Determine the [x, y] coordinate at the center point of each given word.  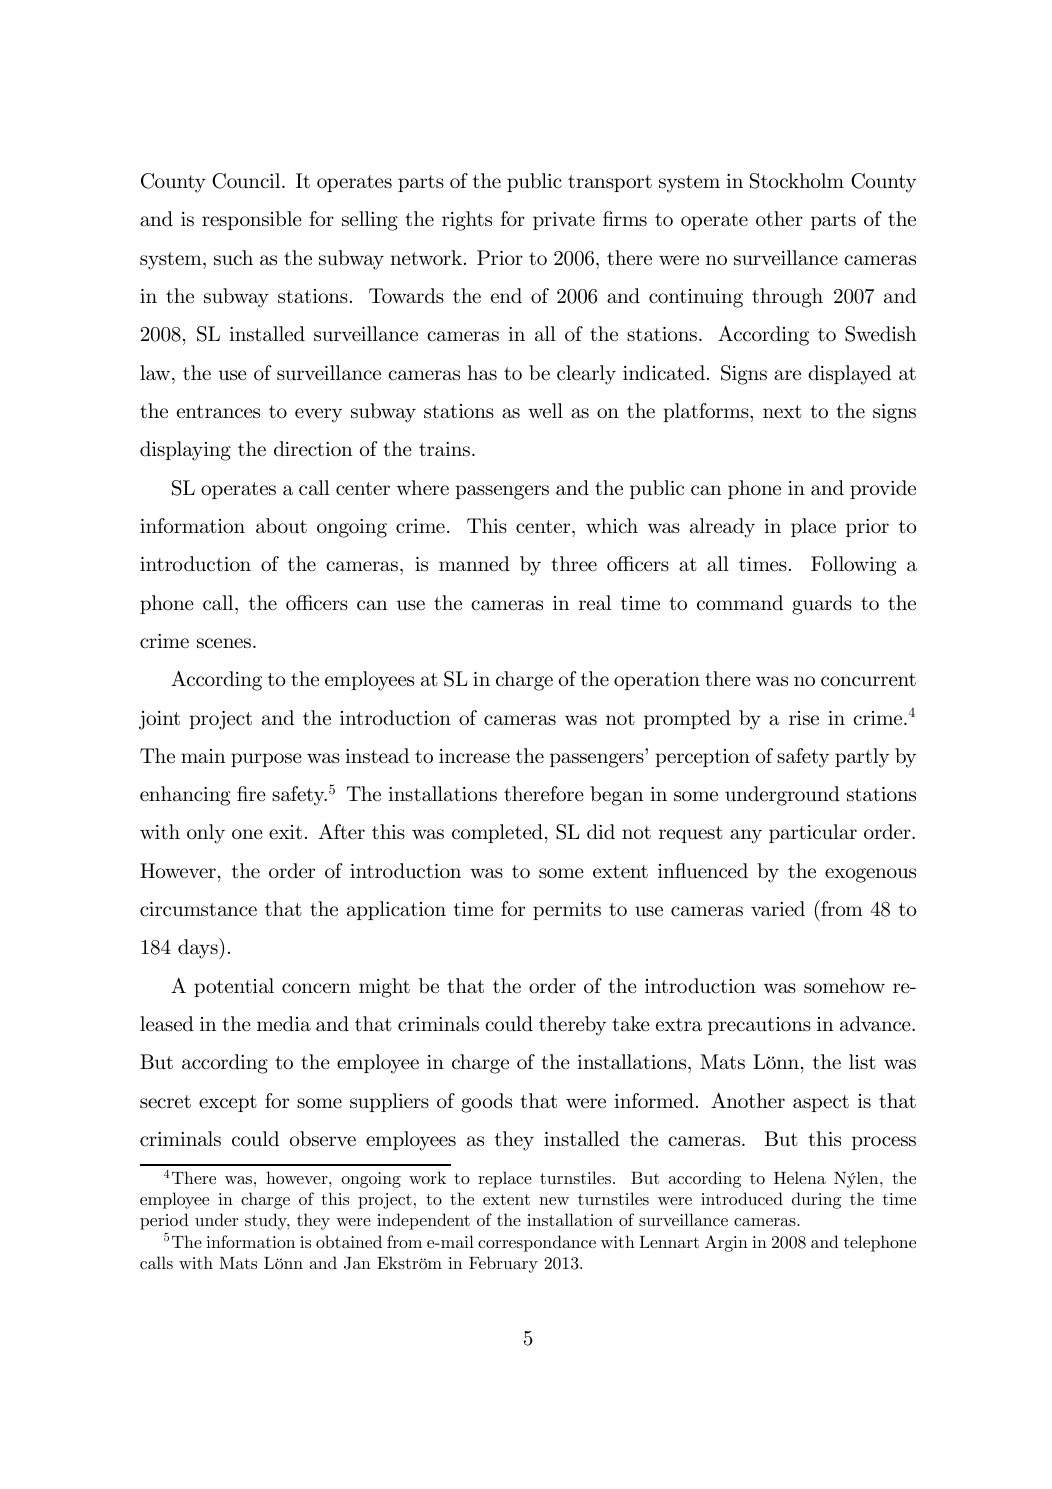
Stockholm [797, 181]
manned [474, 564]
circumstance [198, 909]
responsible [252, 220]
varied [778, 909]
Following [853, 566]
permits [567, 911]
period [164, 1221]
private [564, 221]
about [281, 526]
